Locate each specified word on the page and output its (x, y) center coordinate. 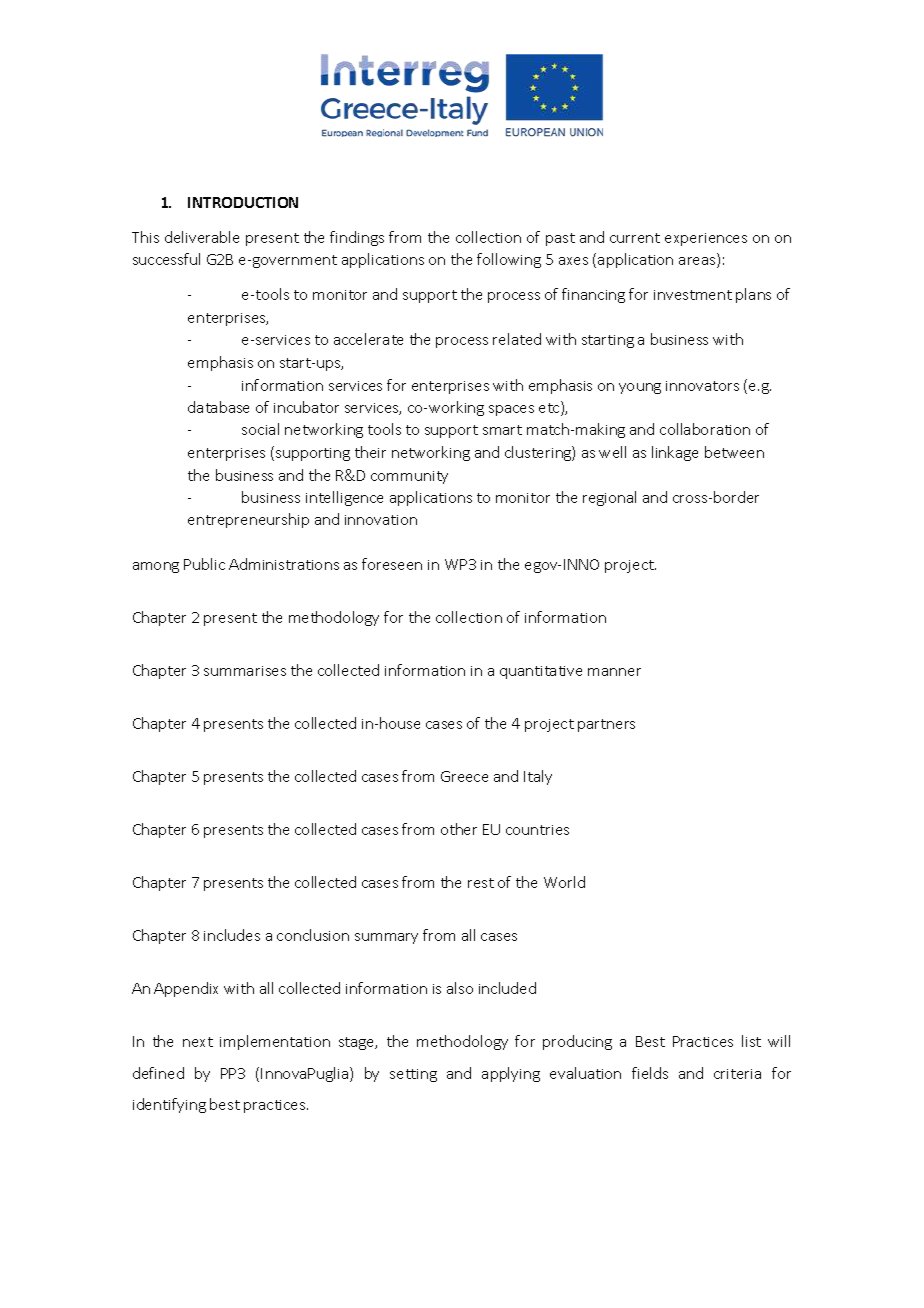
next (198, 1042)
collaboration (705, 429)
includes (232, 935)
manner (614, 672)
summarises (245, 671)
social (260, 429)
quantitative (541, 672)
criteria (737, 1074)
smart (502, 430)
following (509, 260)
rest (481, 883)
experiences (706, 239)
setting (413, 1075)
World (564, 882)
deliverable (202, 237)
